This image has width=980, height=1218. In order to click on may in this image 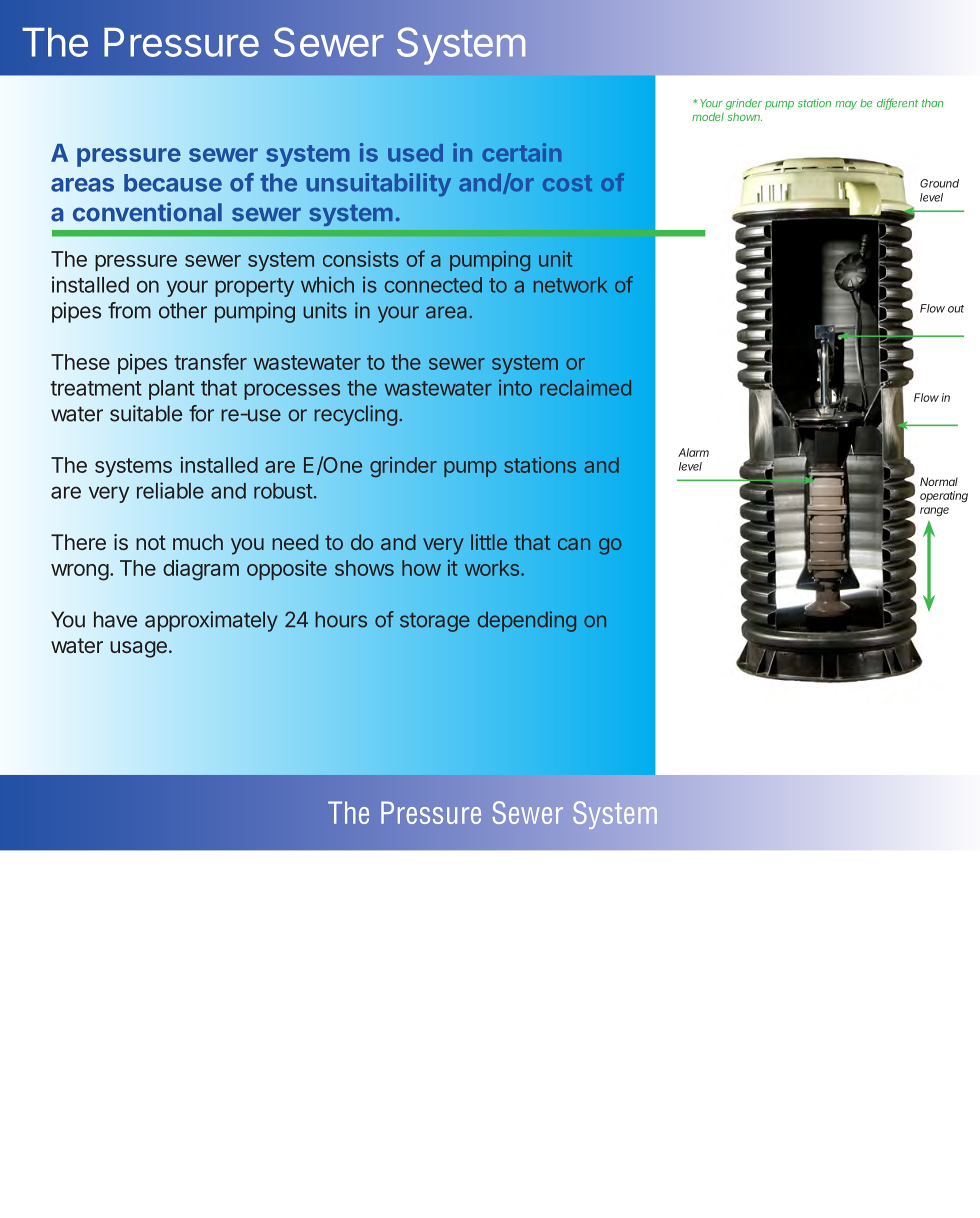, I will do `click(846, 105)`.
